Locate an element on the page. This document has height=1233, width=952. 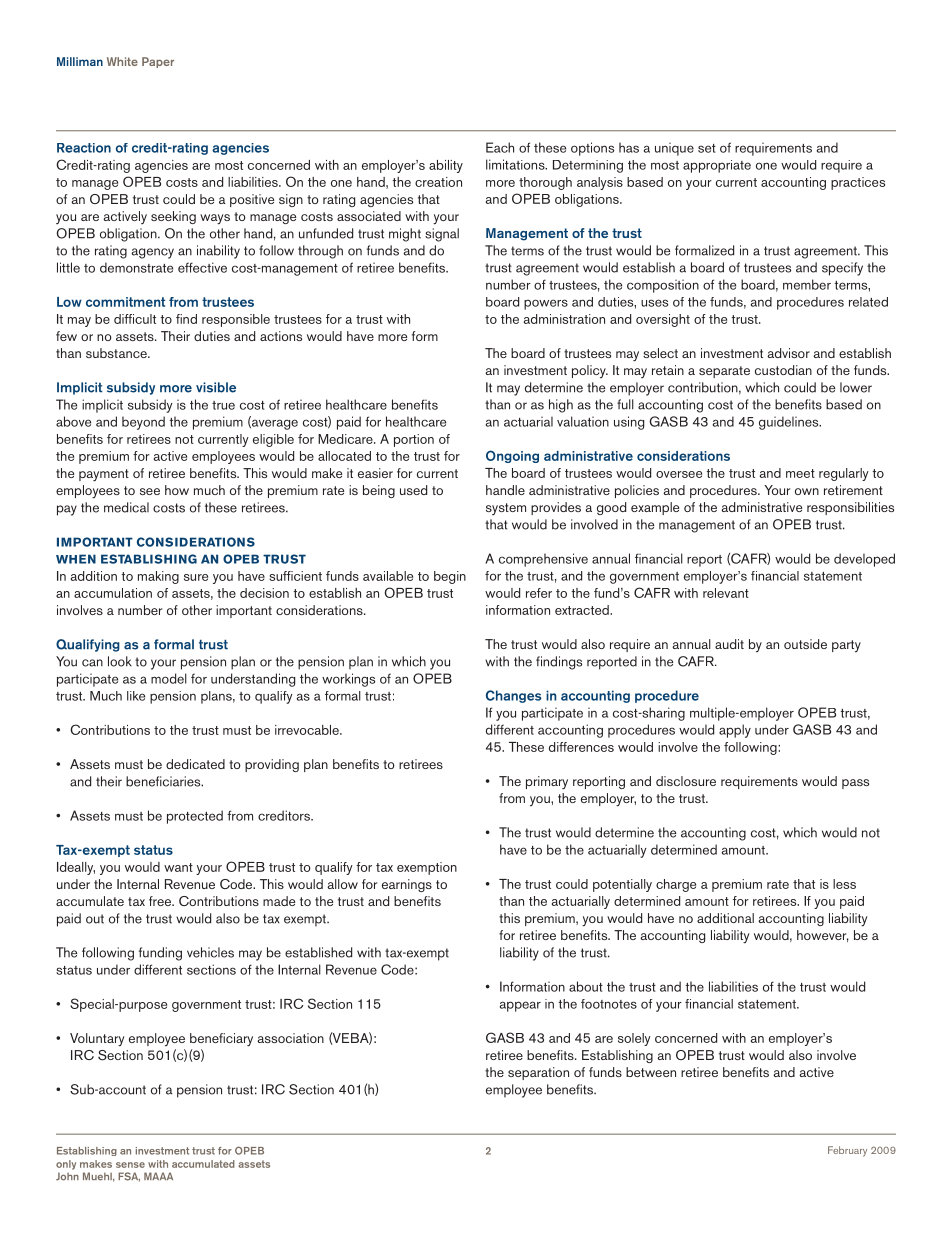
begin is located at coordinates (450, 577).
